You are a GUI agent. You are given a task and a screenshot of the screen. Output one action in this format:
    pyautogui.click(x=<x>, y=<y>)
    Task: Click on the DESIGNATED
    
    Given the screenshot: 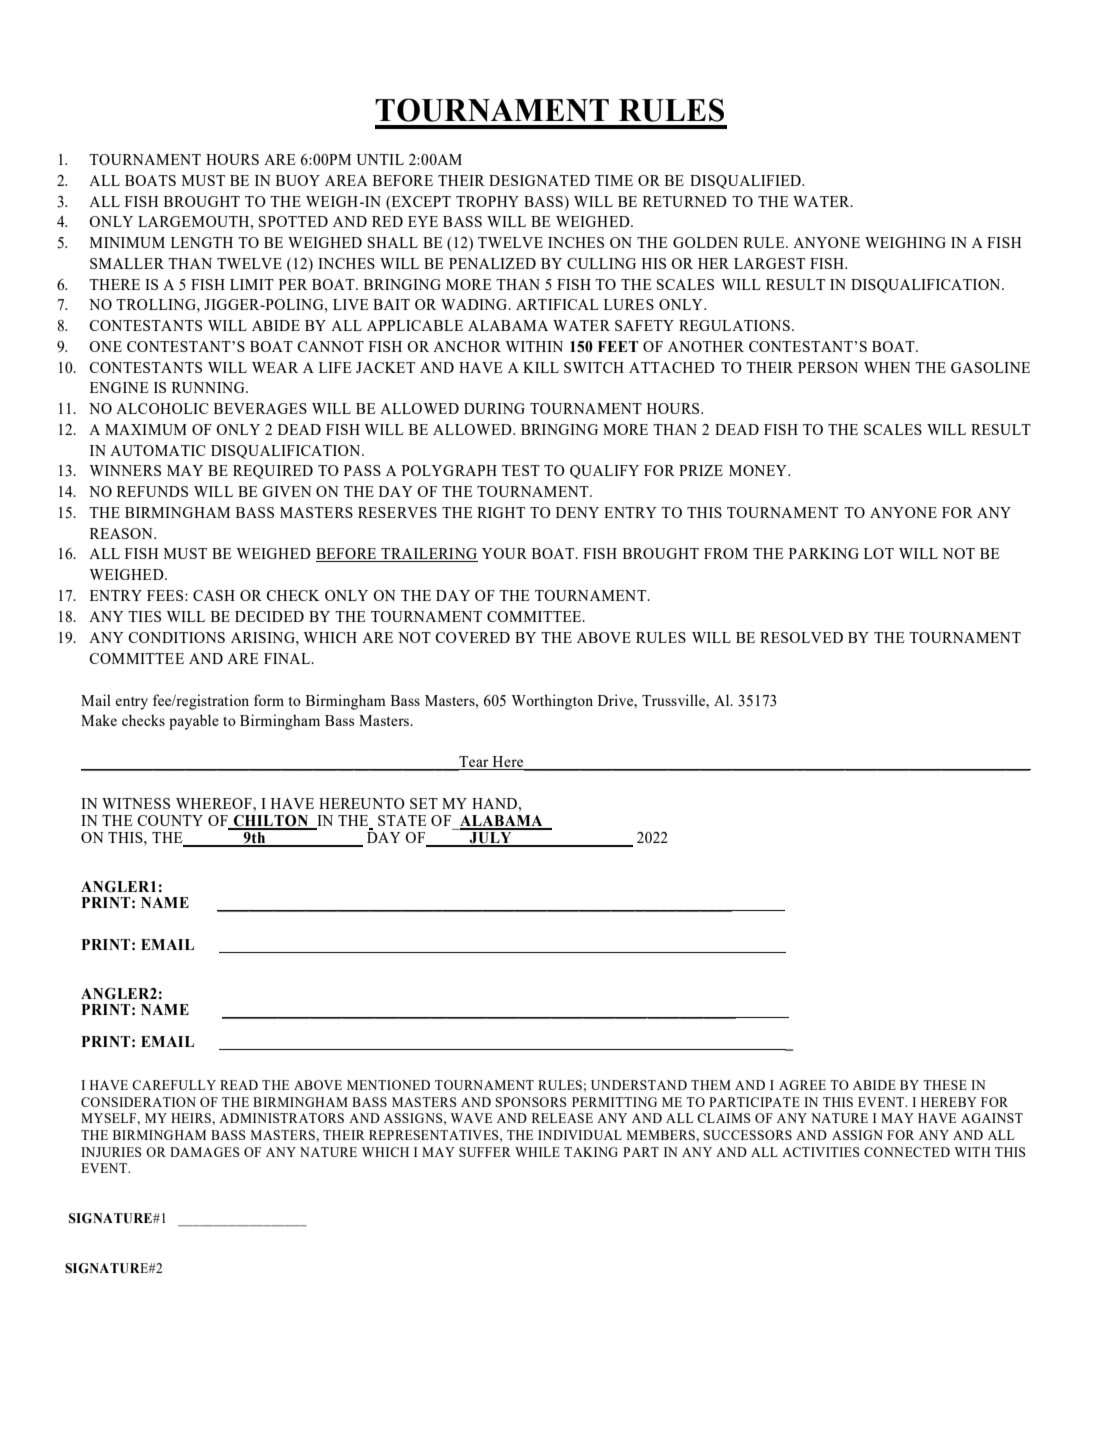 What is the action you would take?
    pyautogui.click(x=539, y=180)
